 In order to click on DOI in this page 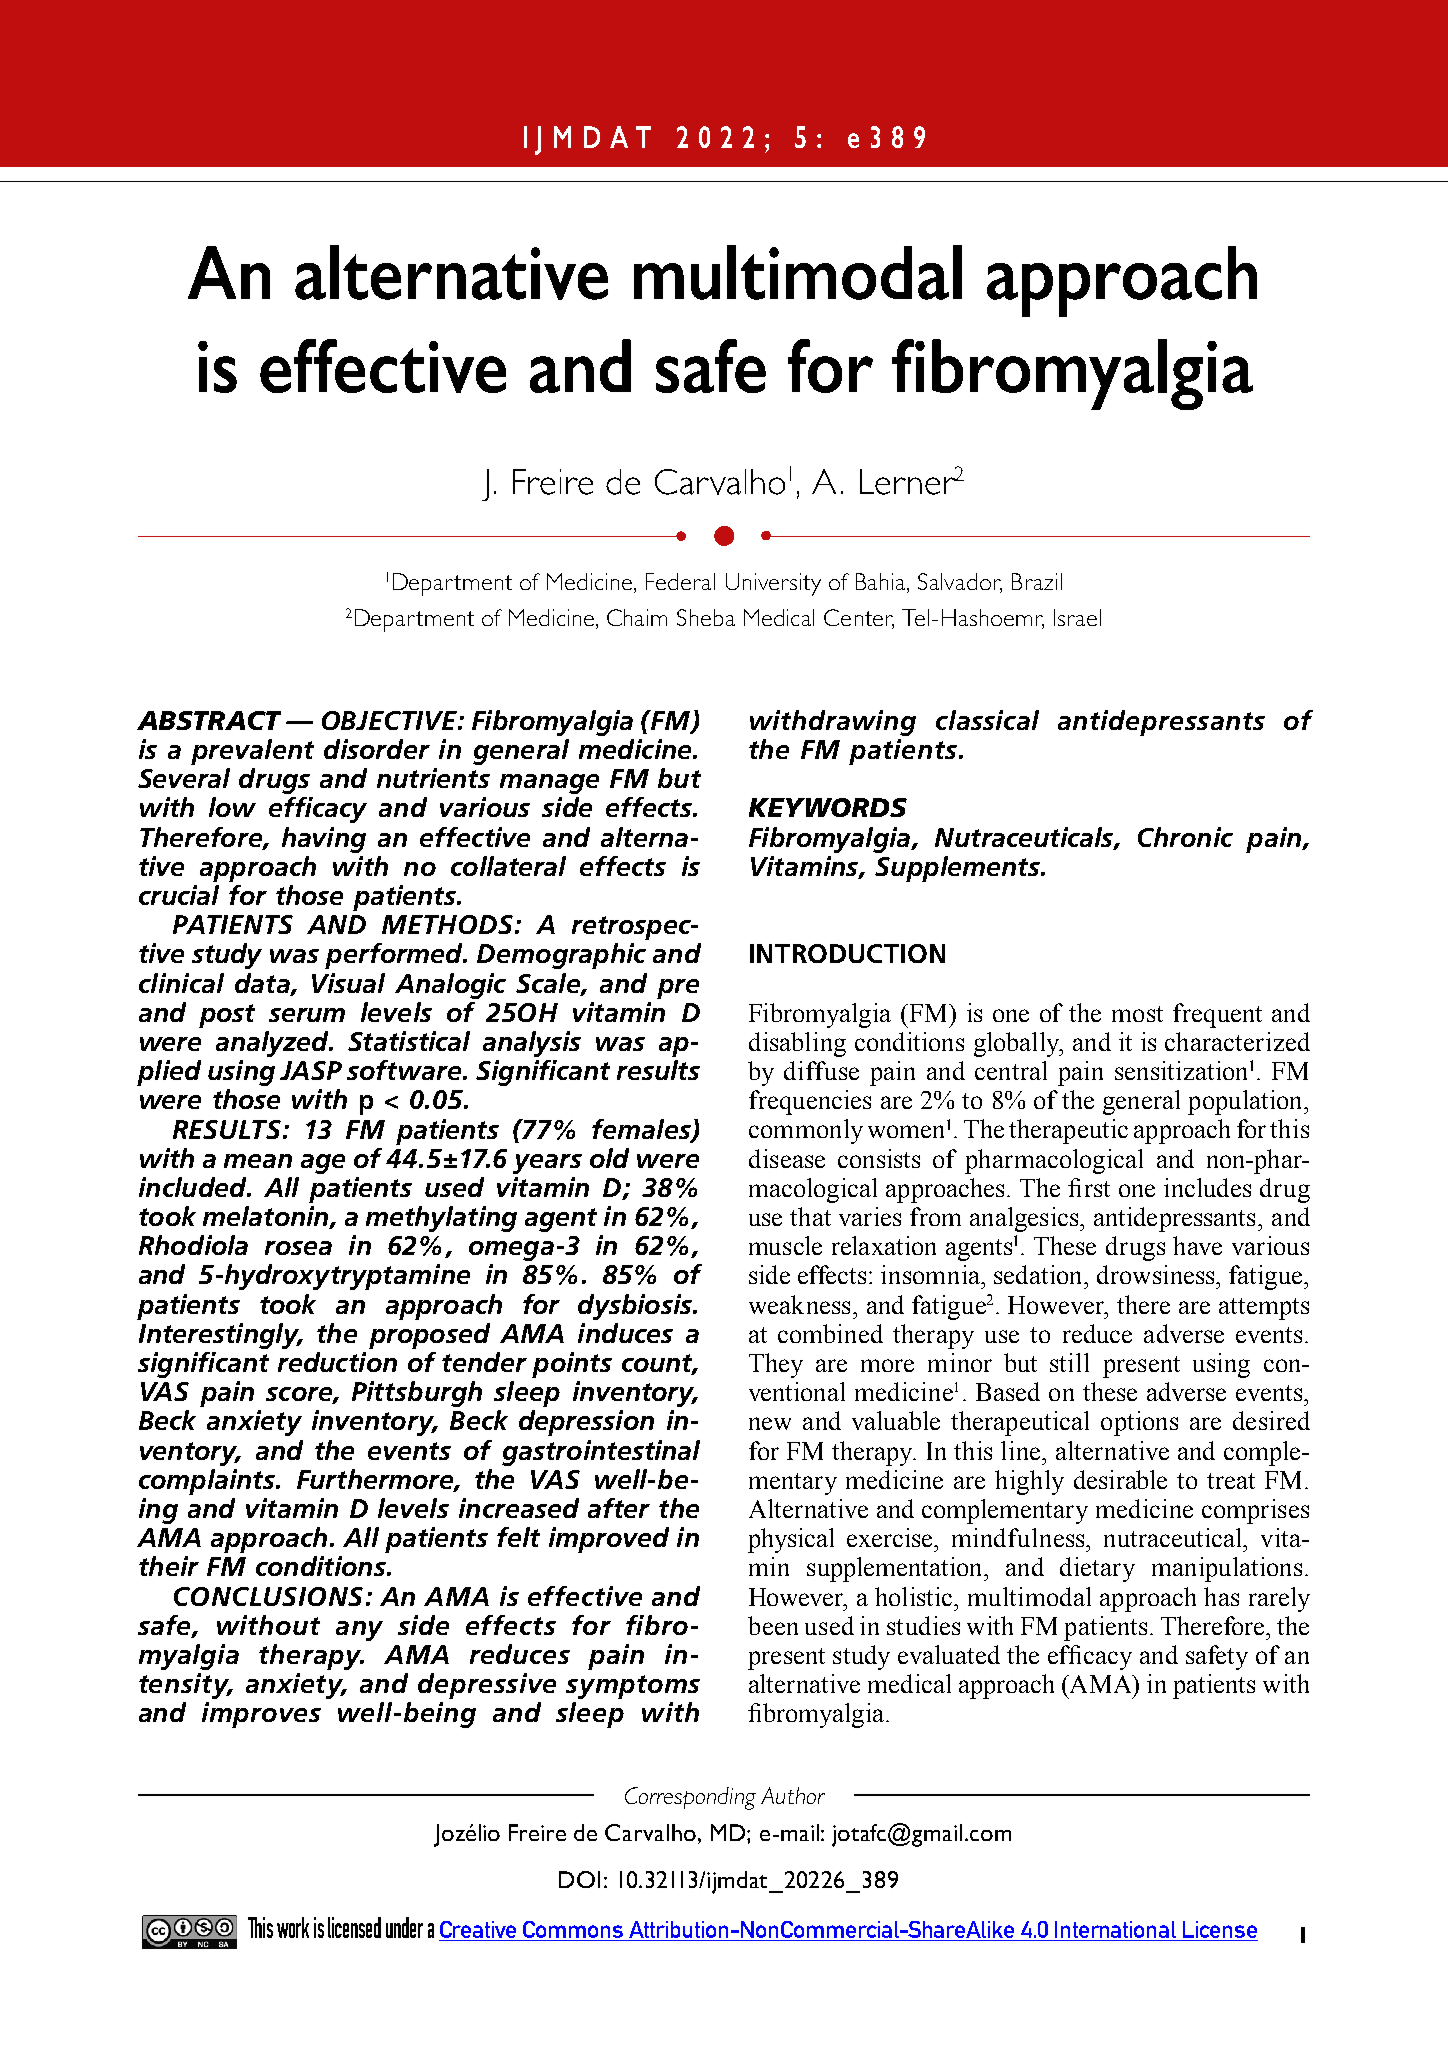, I will do `click(579, 1879)`.
